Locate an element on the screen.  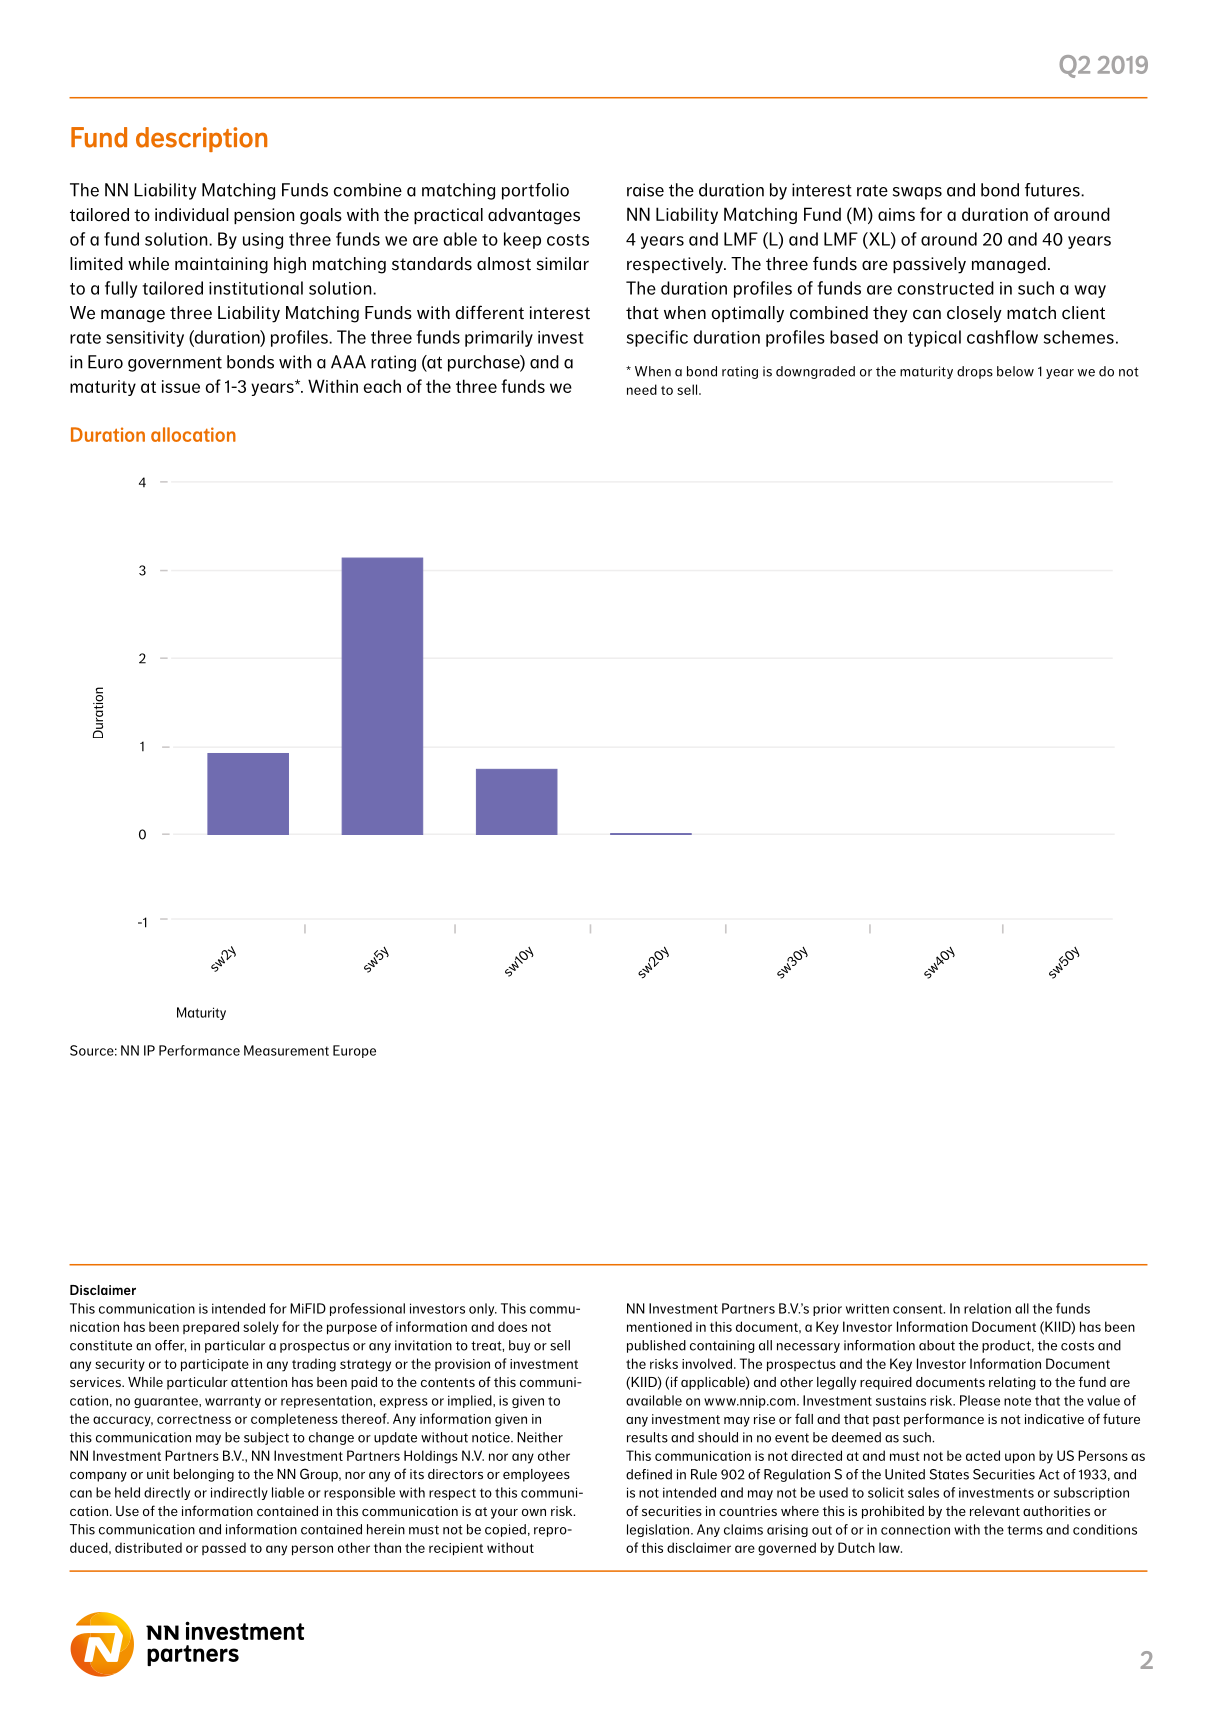
raise is located at coordinates (645, 190).
